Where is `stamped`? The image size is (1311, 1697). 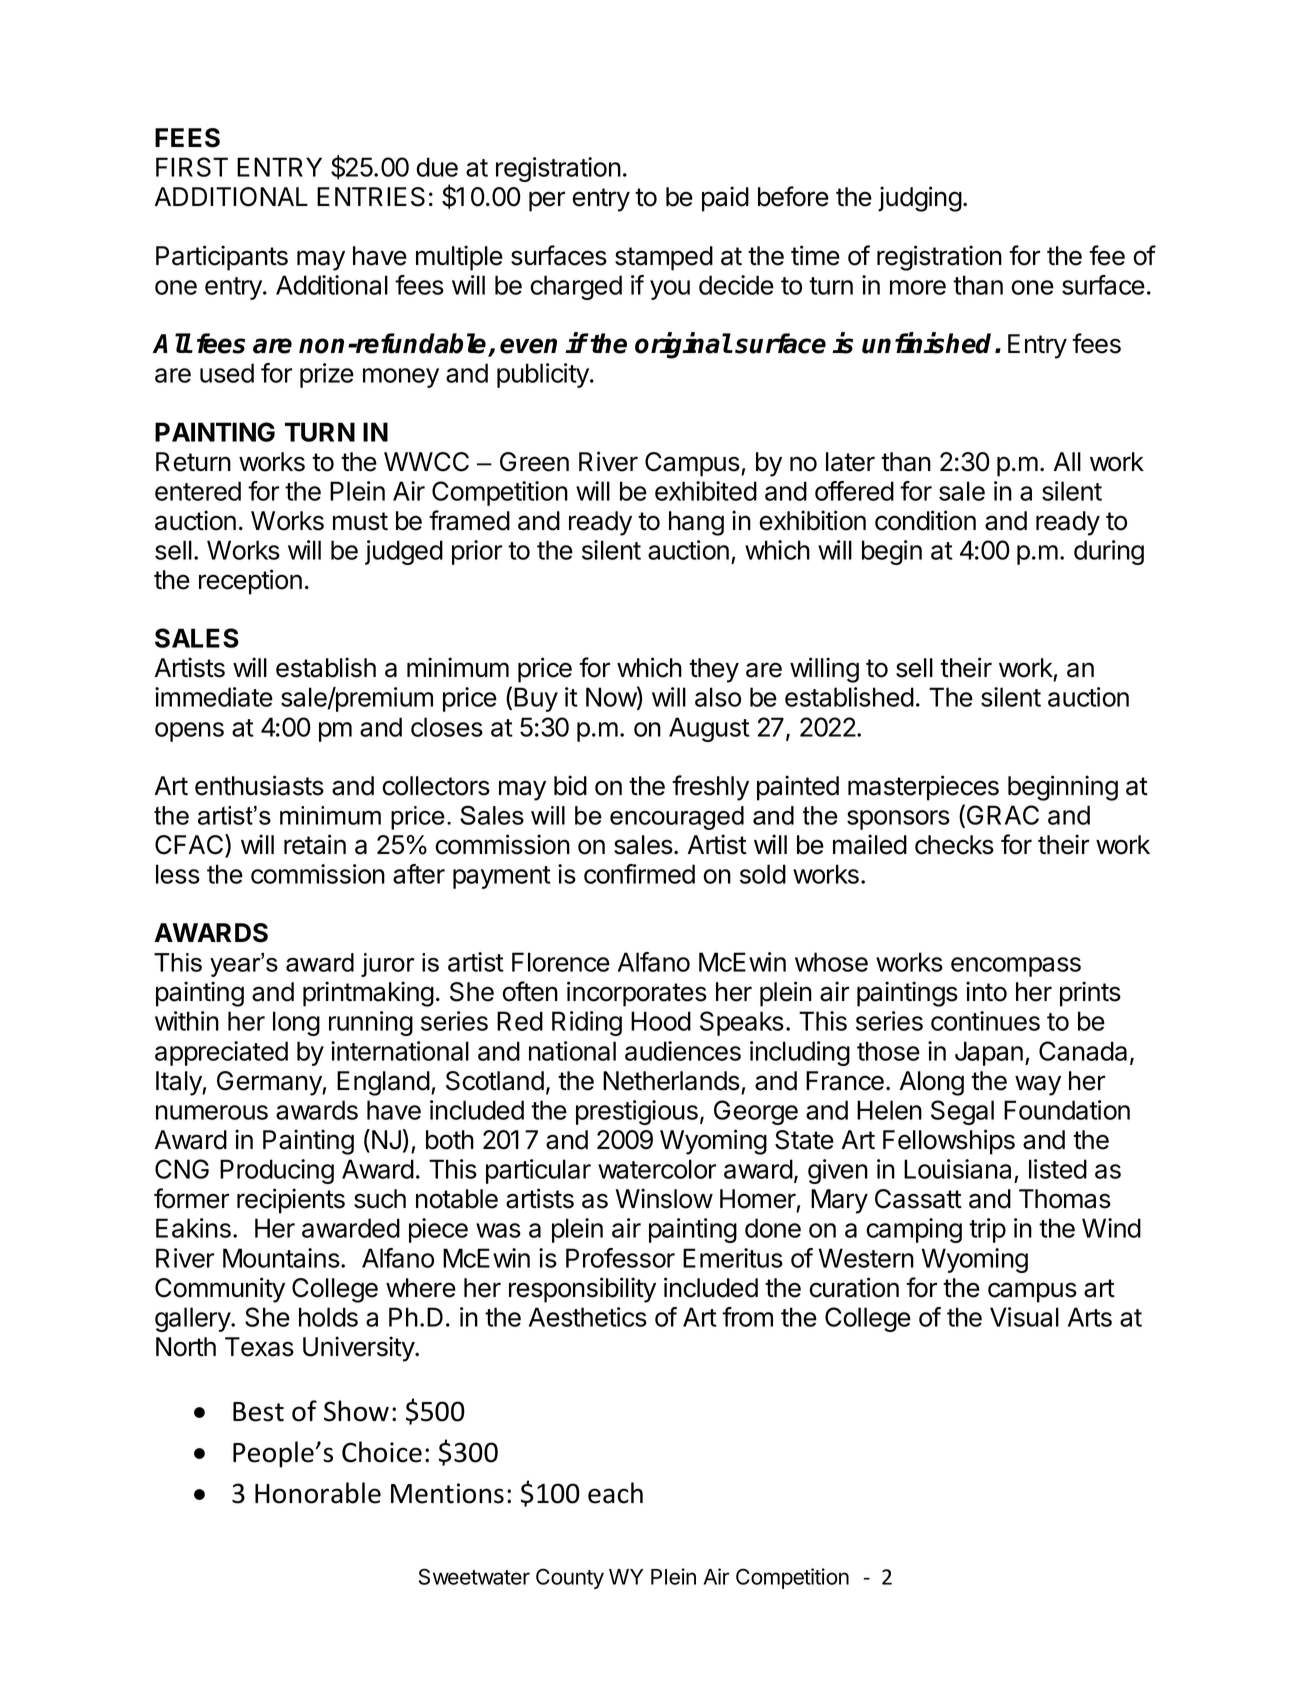
stamped is located at coordinates (664, 258).
